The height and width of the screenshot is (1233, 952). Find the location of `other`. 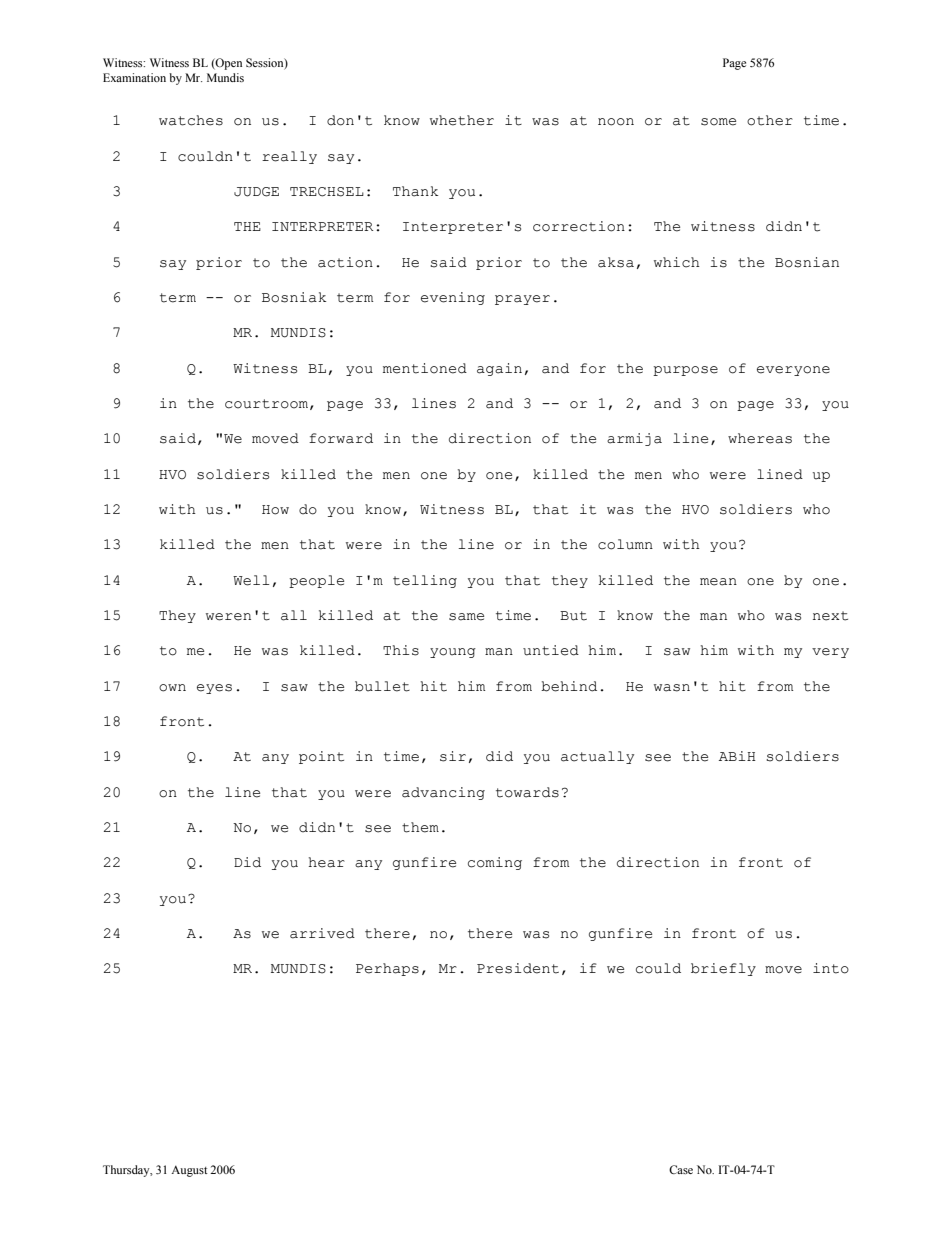

other is located at coordinates (770, 120).
